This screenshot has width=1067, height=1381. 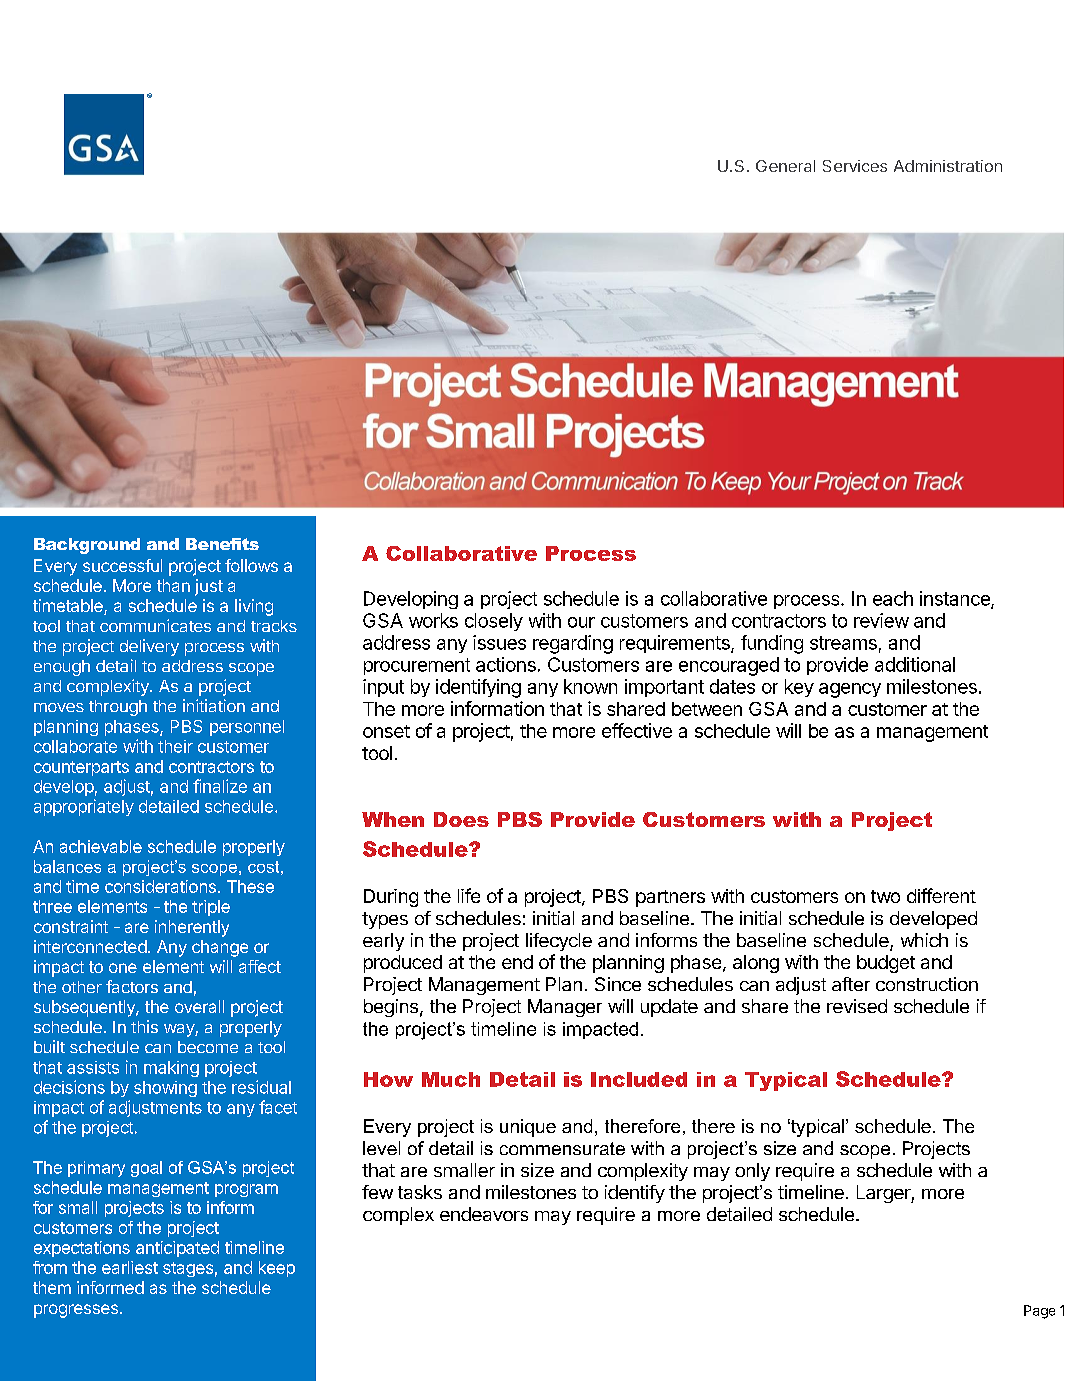 I want to click on agency, so click(x=850, y=690).
